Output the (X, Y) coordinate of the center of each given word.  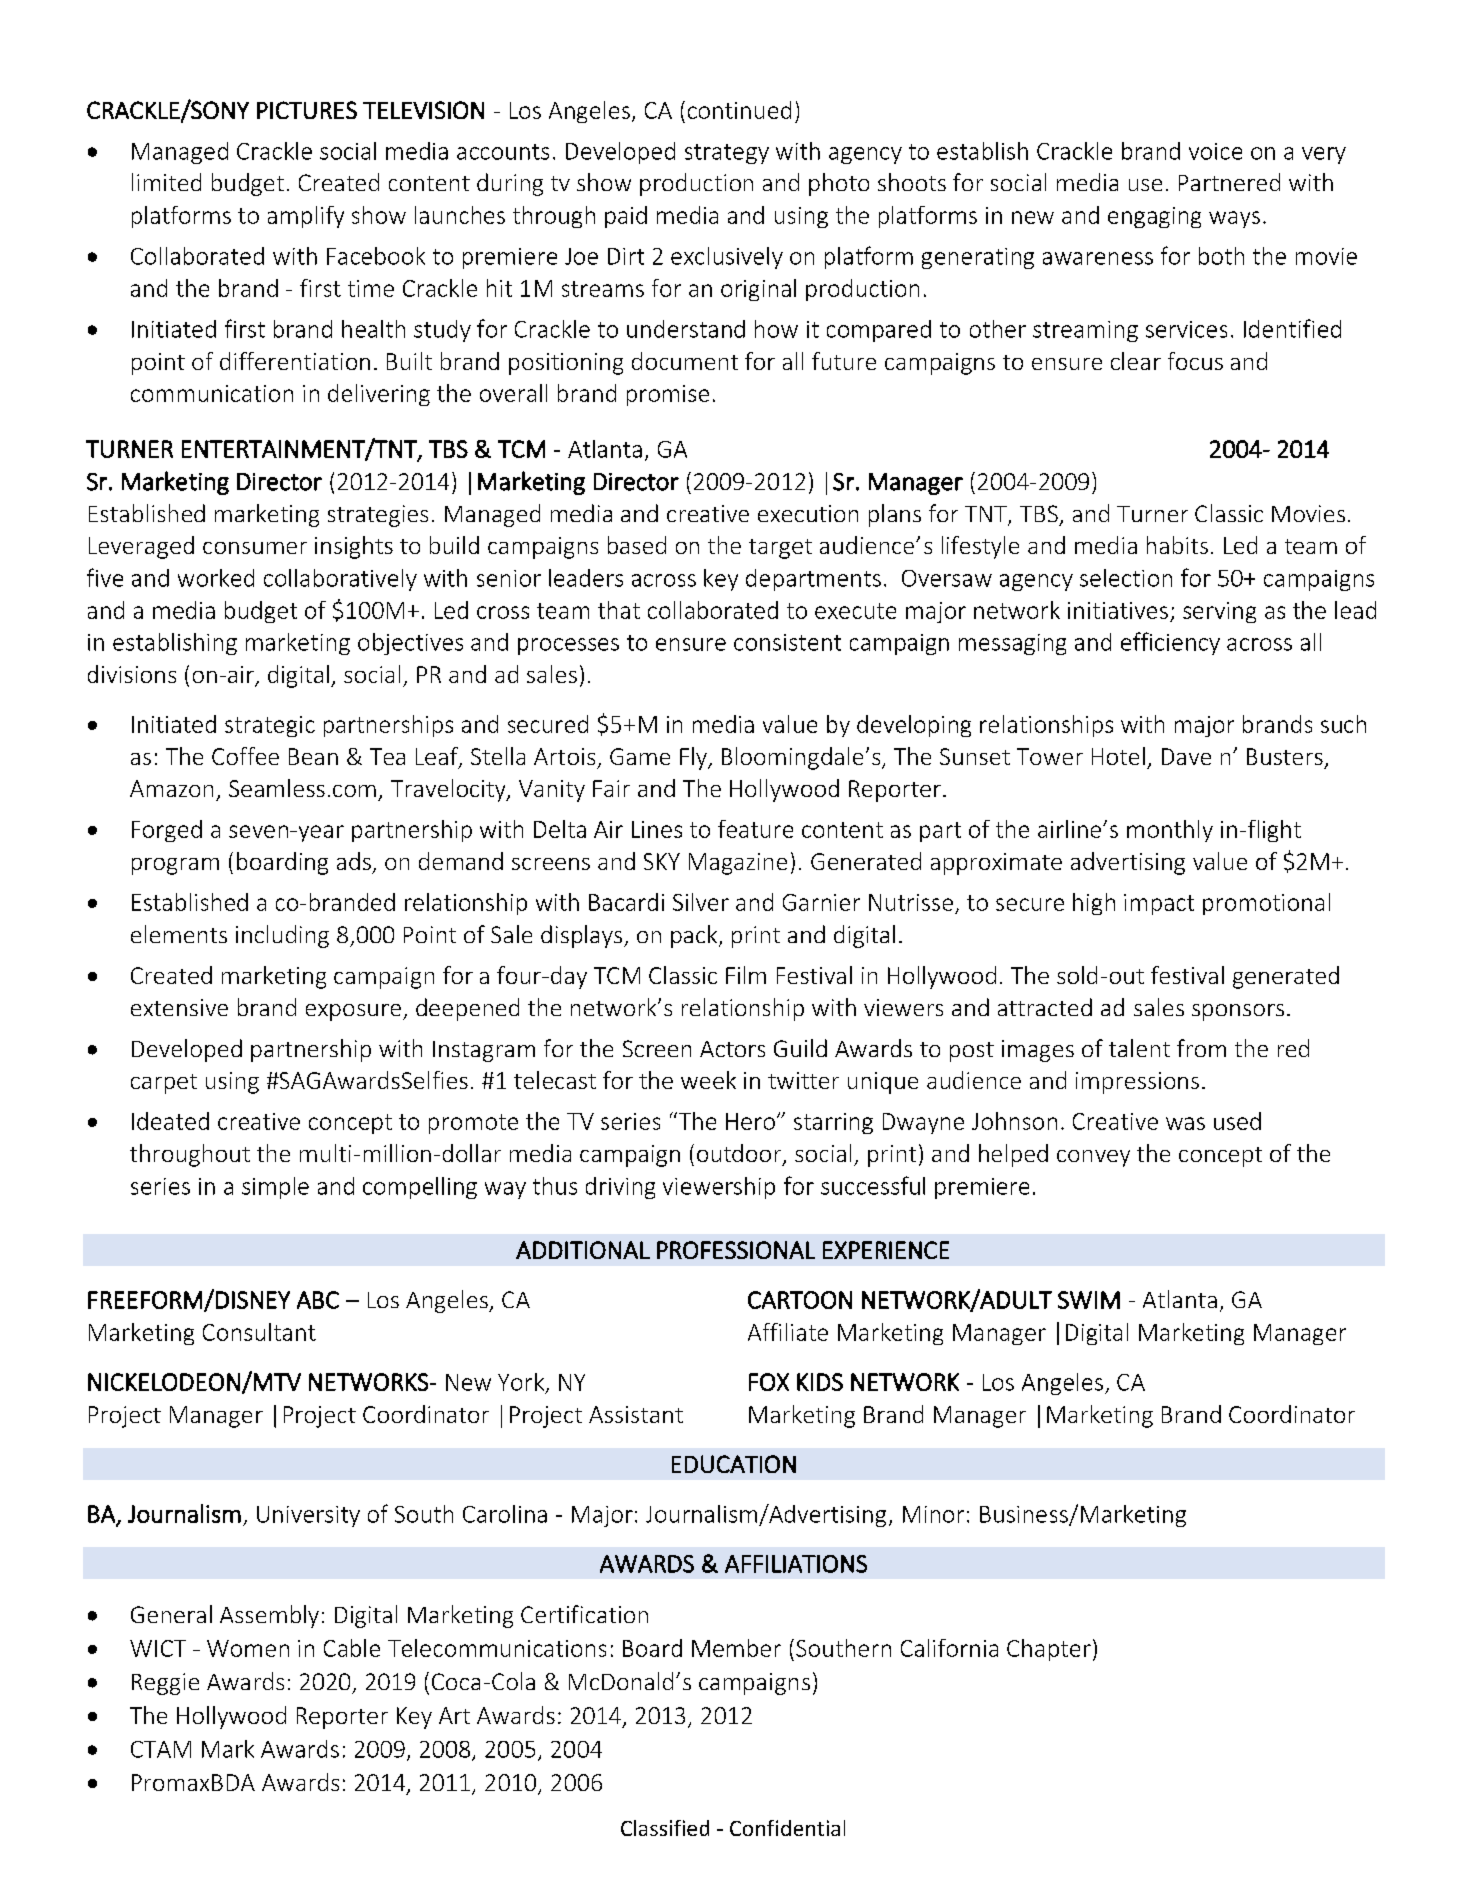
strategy (727, 154)
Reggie (165, 1684)
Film (746, 975)
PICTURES (307, 110)
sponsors (1238, 1012)
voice (1215, 151)
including (282, 936)
